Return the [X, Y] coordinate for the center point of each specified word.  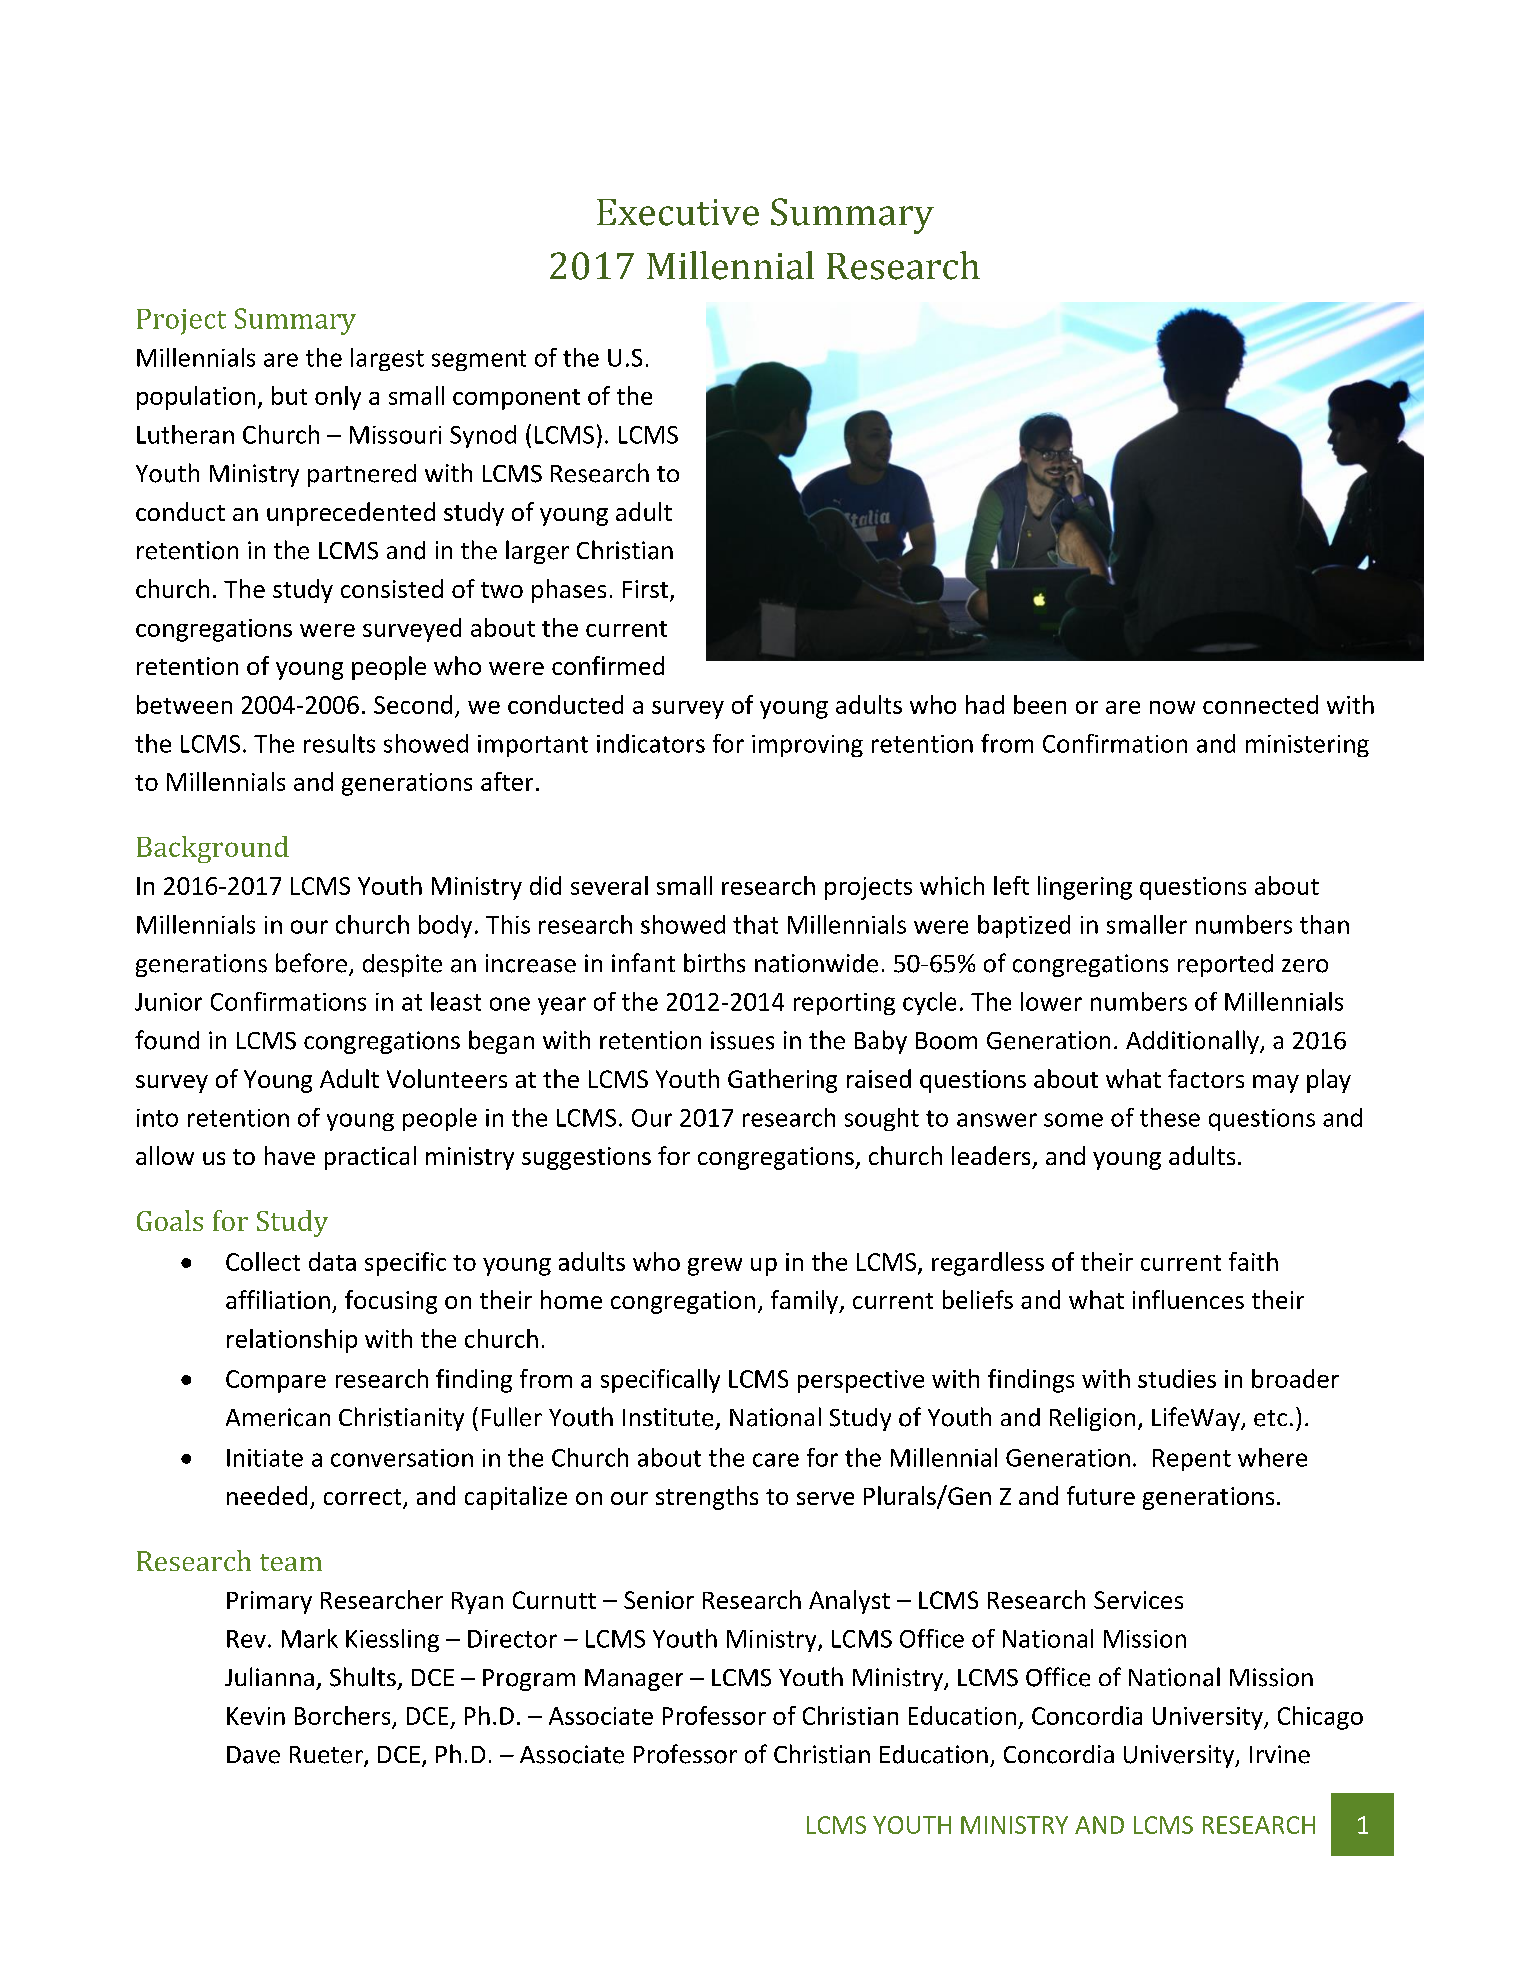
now [1172, 707]
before [311, 963]
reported [1225, 965]
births [714, 963]
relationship [292, 1341]
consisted [392, 588]
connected [1260, 704]
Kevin [256, 1716]
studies [1177, 1378]
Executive [678, 212]
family [806, 1302]
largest [387, 359]
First [647, 590]
